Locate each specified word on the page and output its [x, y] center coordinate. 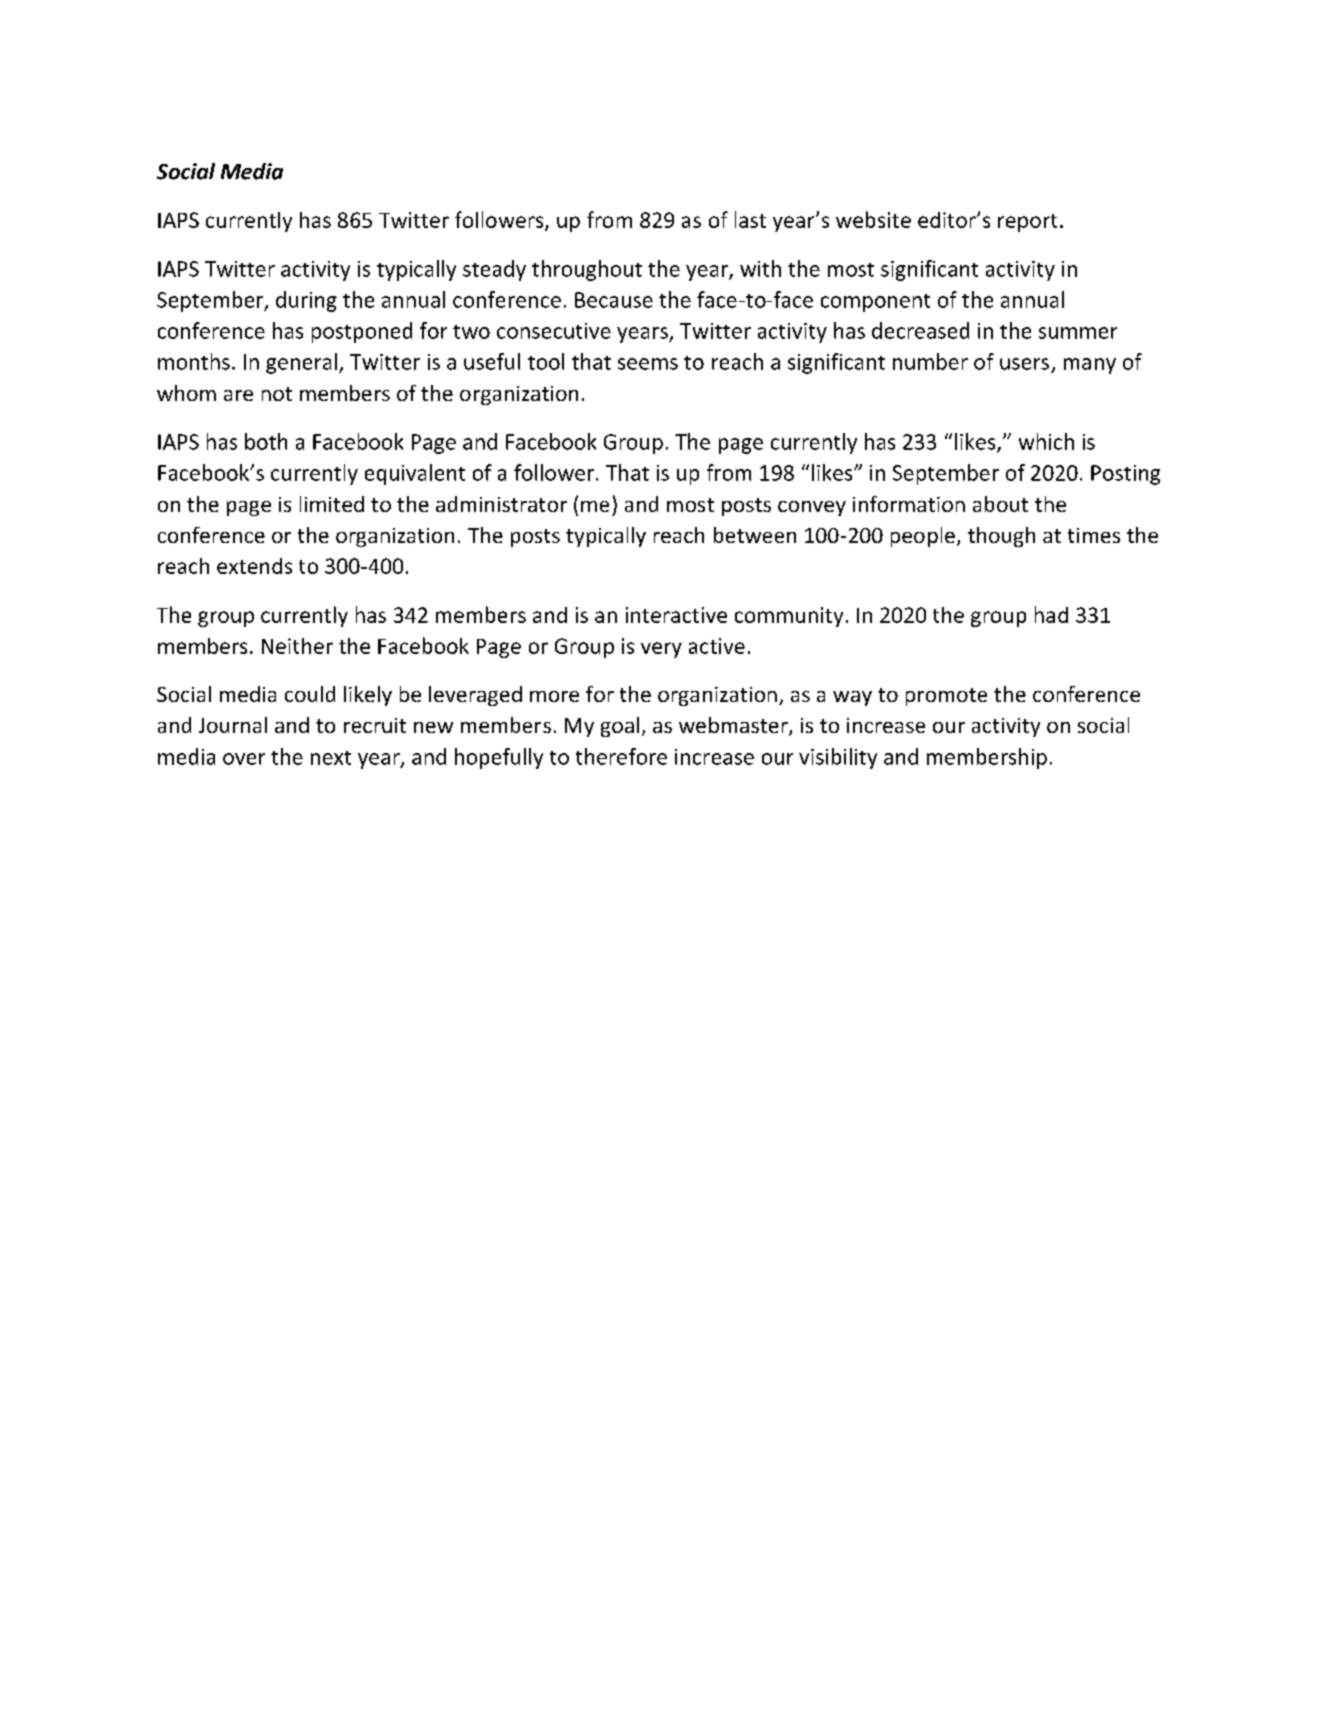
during [306, 301]
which [1046, 441]
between [755, 535]
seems [648, 364]
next [331, 758]
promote [946, 697]
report [1027, 223]
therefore [621, 756]
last [750, 219]
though [1001, 537]
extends [254, 566]
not [277, 394]
